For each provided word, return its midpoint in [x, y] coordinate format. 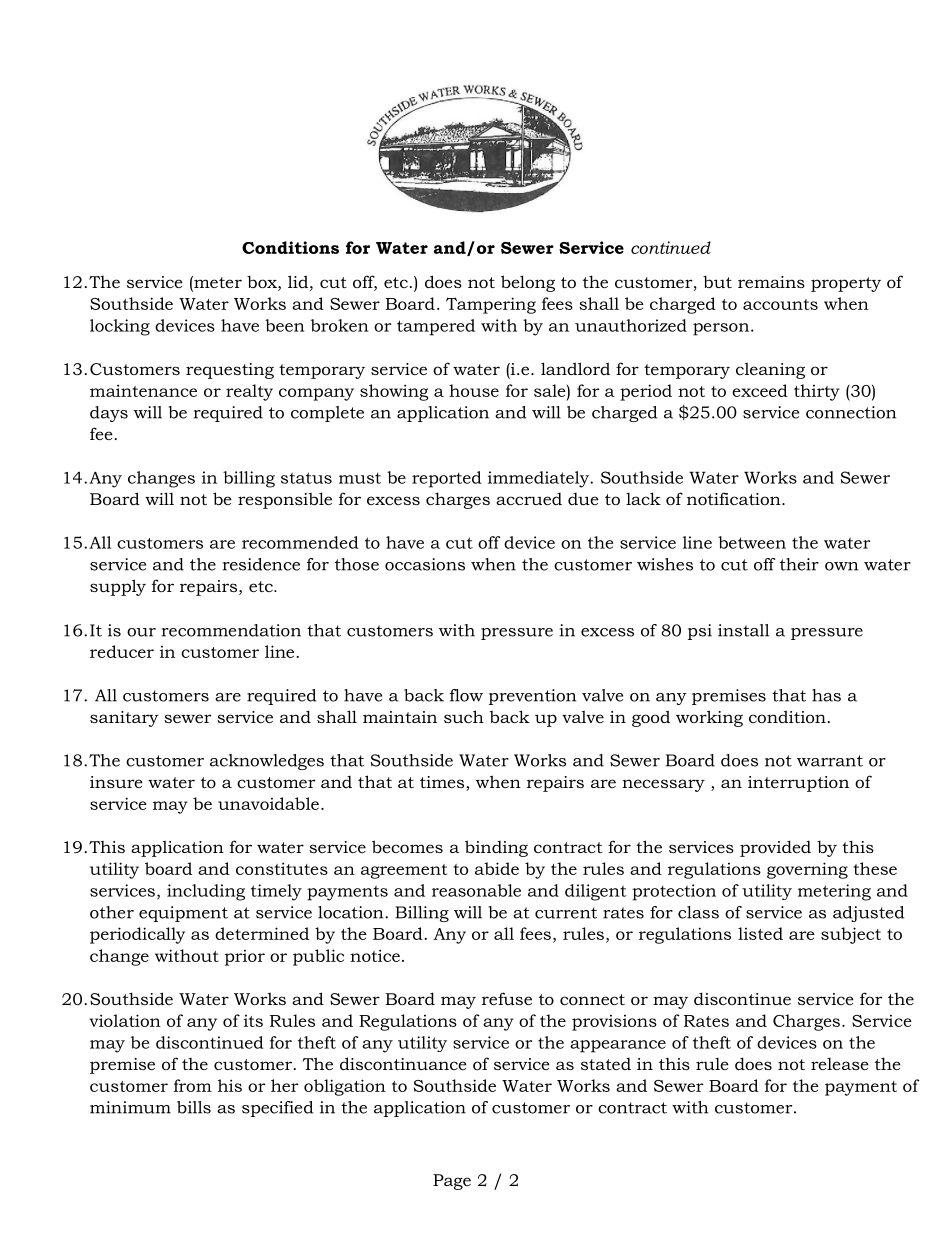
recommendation [231, 630]
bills [194, 1107]
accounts [780, 304]
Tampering [491, 305]
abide [497, 868]
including [206, 892]
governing [807, 870]
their [799, 564]
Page [452, 1182]
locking [120, 327]
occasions [425, 564]
